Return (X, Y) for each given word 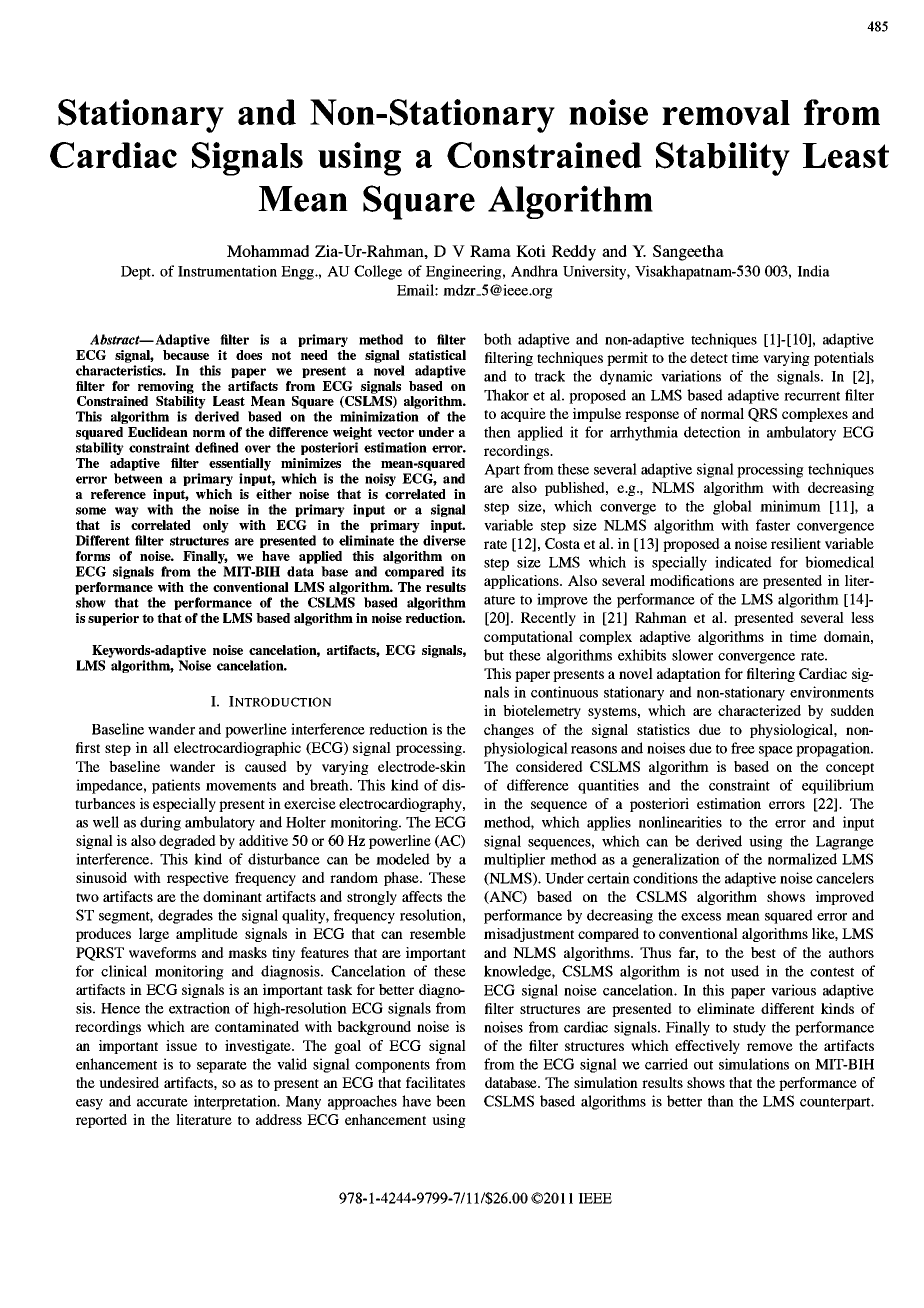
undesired (129, 1082)
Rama (490, 251)
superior (113, 619)
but (494, 655)
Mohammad (268, 251)
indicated (743, 562)
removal (726, 112)
